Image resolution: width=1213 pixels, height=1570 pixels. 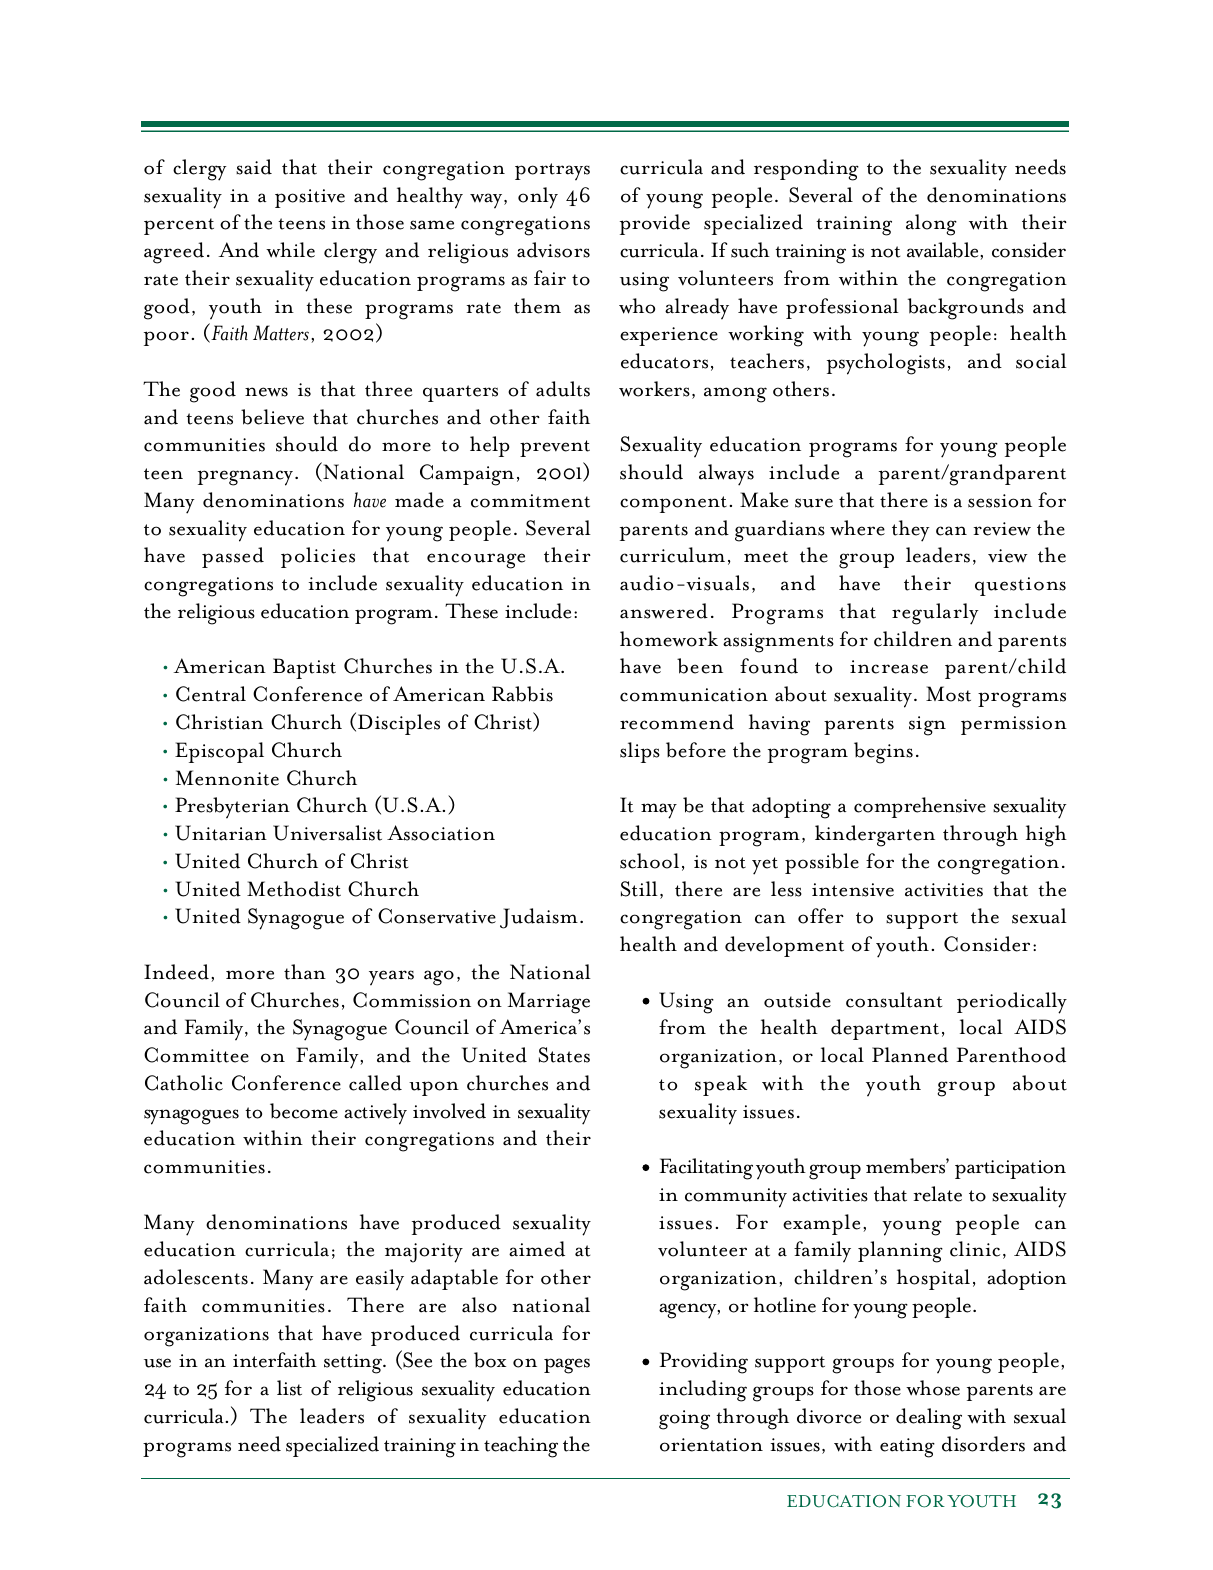 I want to click on provide, so click(x=655, y=224).
